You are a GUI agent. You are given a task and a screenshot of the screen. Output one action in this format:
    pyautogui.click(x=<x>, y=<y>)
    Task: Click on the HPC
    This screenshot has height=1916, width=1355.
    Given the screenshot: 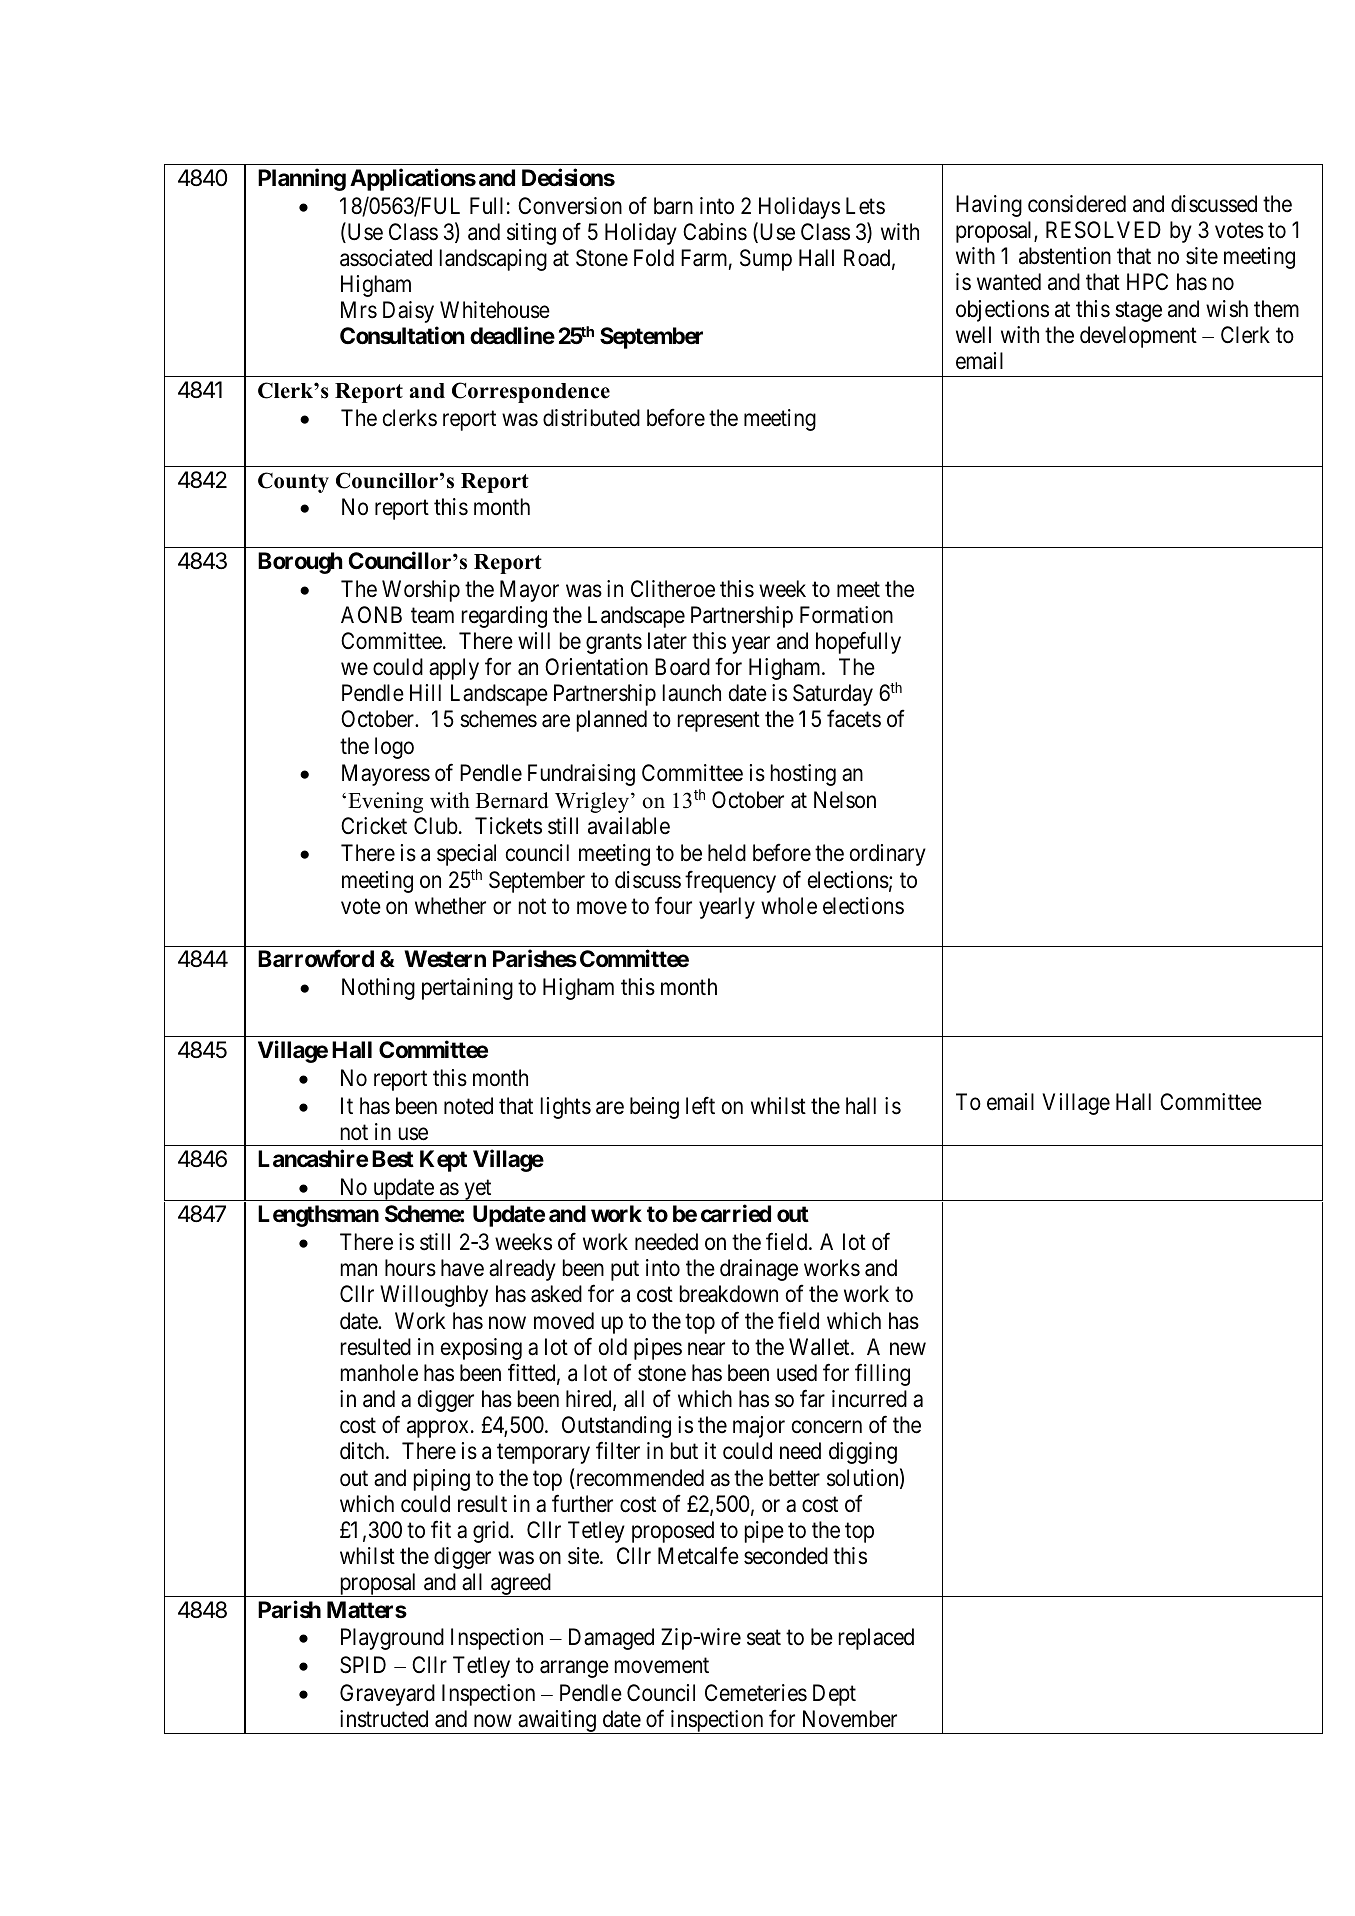 What is the action you would take?
    pyautogui.click(x=1147, y=281)
